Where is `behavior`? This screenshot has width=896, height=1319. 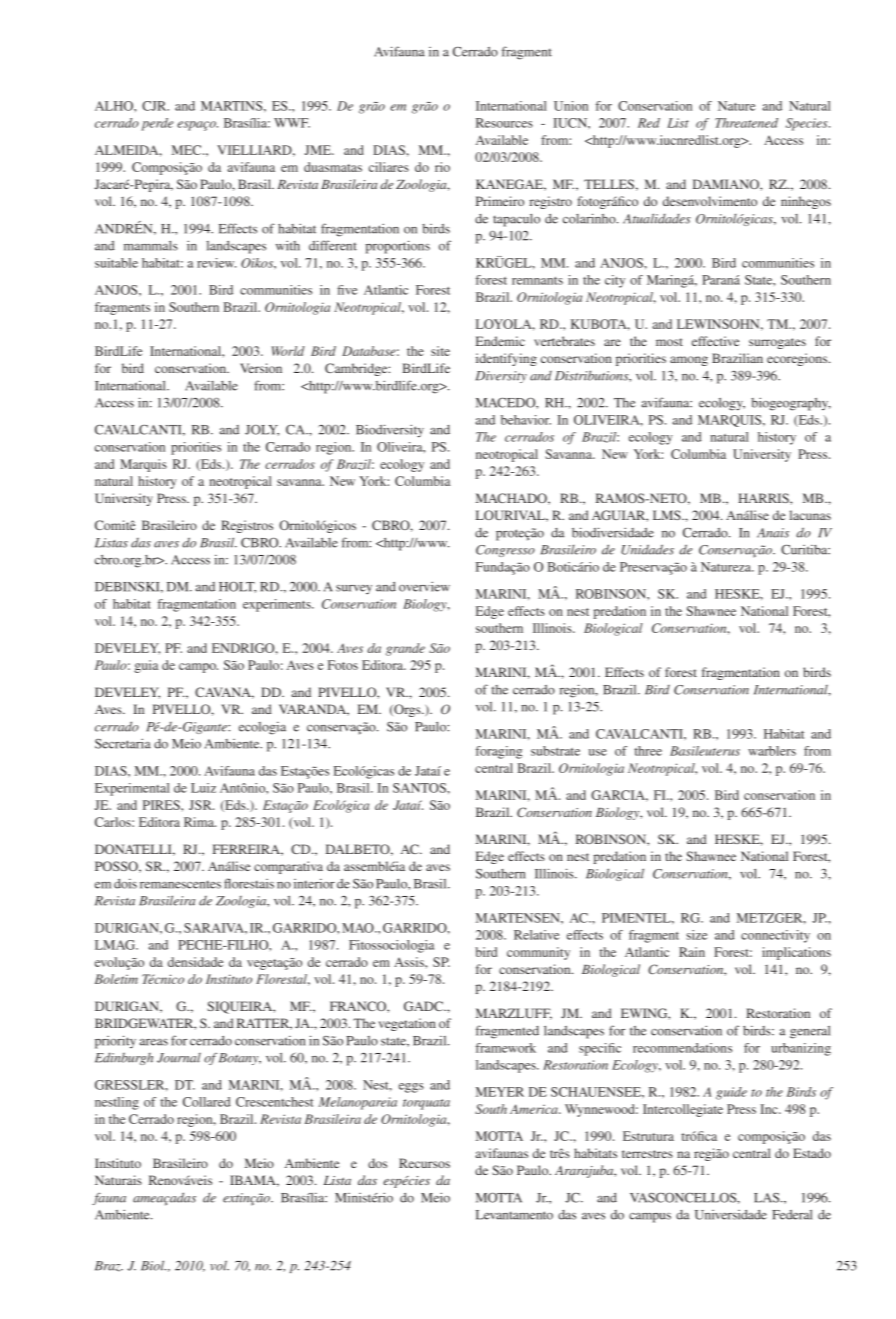
behavior is located at coordinates (526, 420).
